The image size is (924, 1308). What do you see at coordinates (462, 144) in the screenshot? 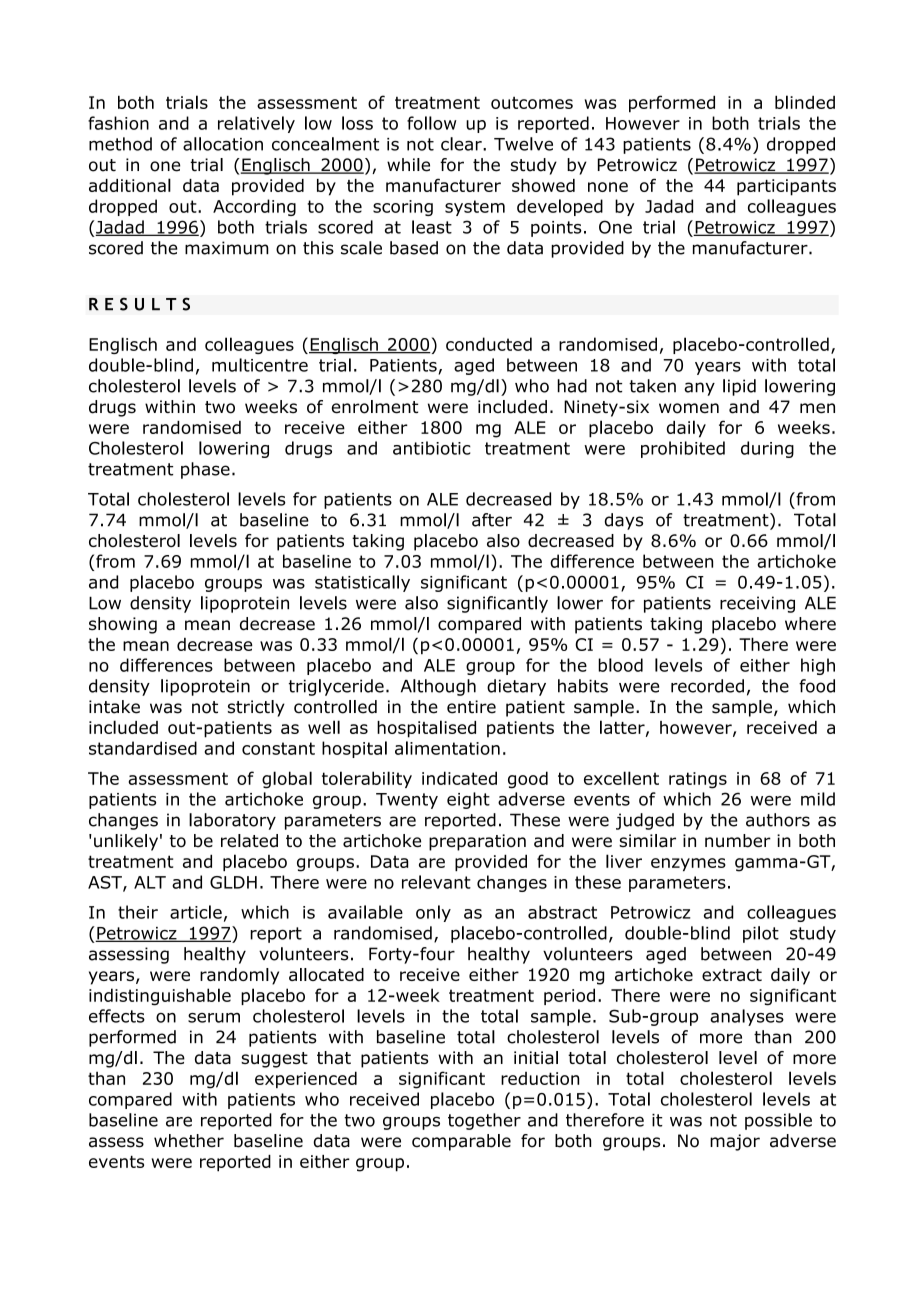
I see `clear` at bounding box center [462, 144].
